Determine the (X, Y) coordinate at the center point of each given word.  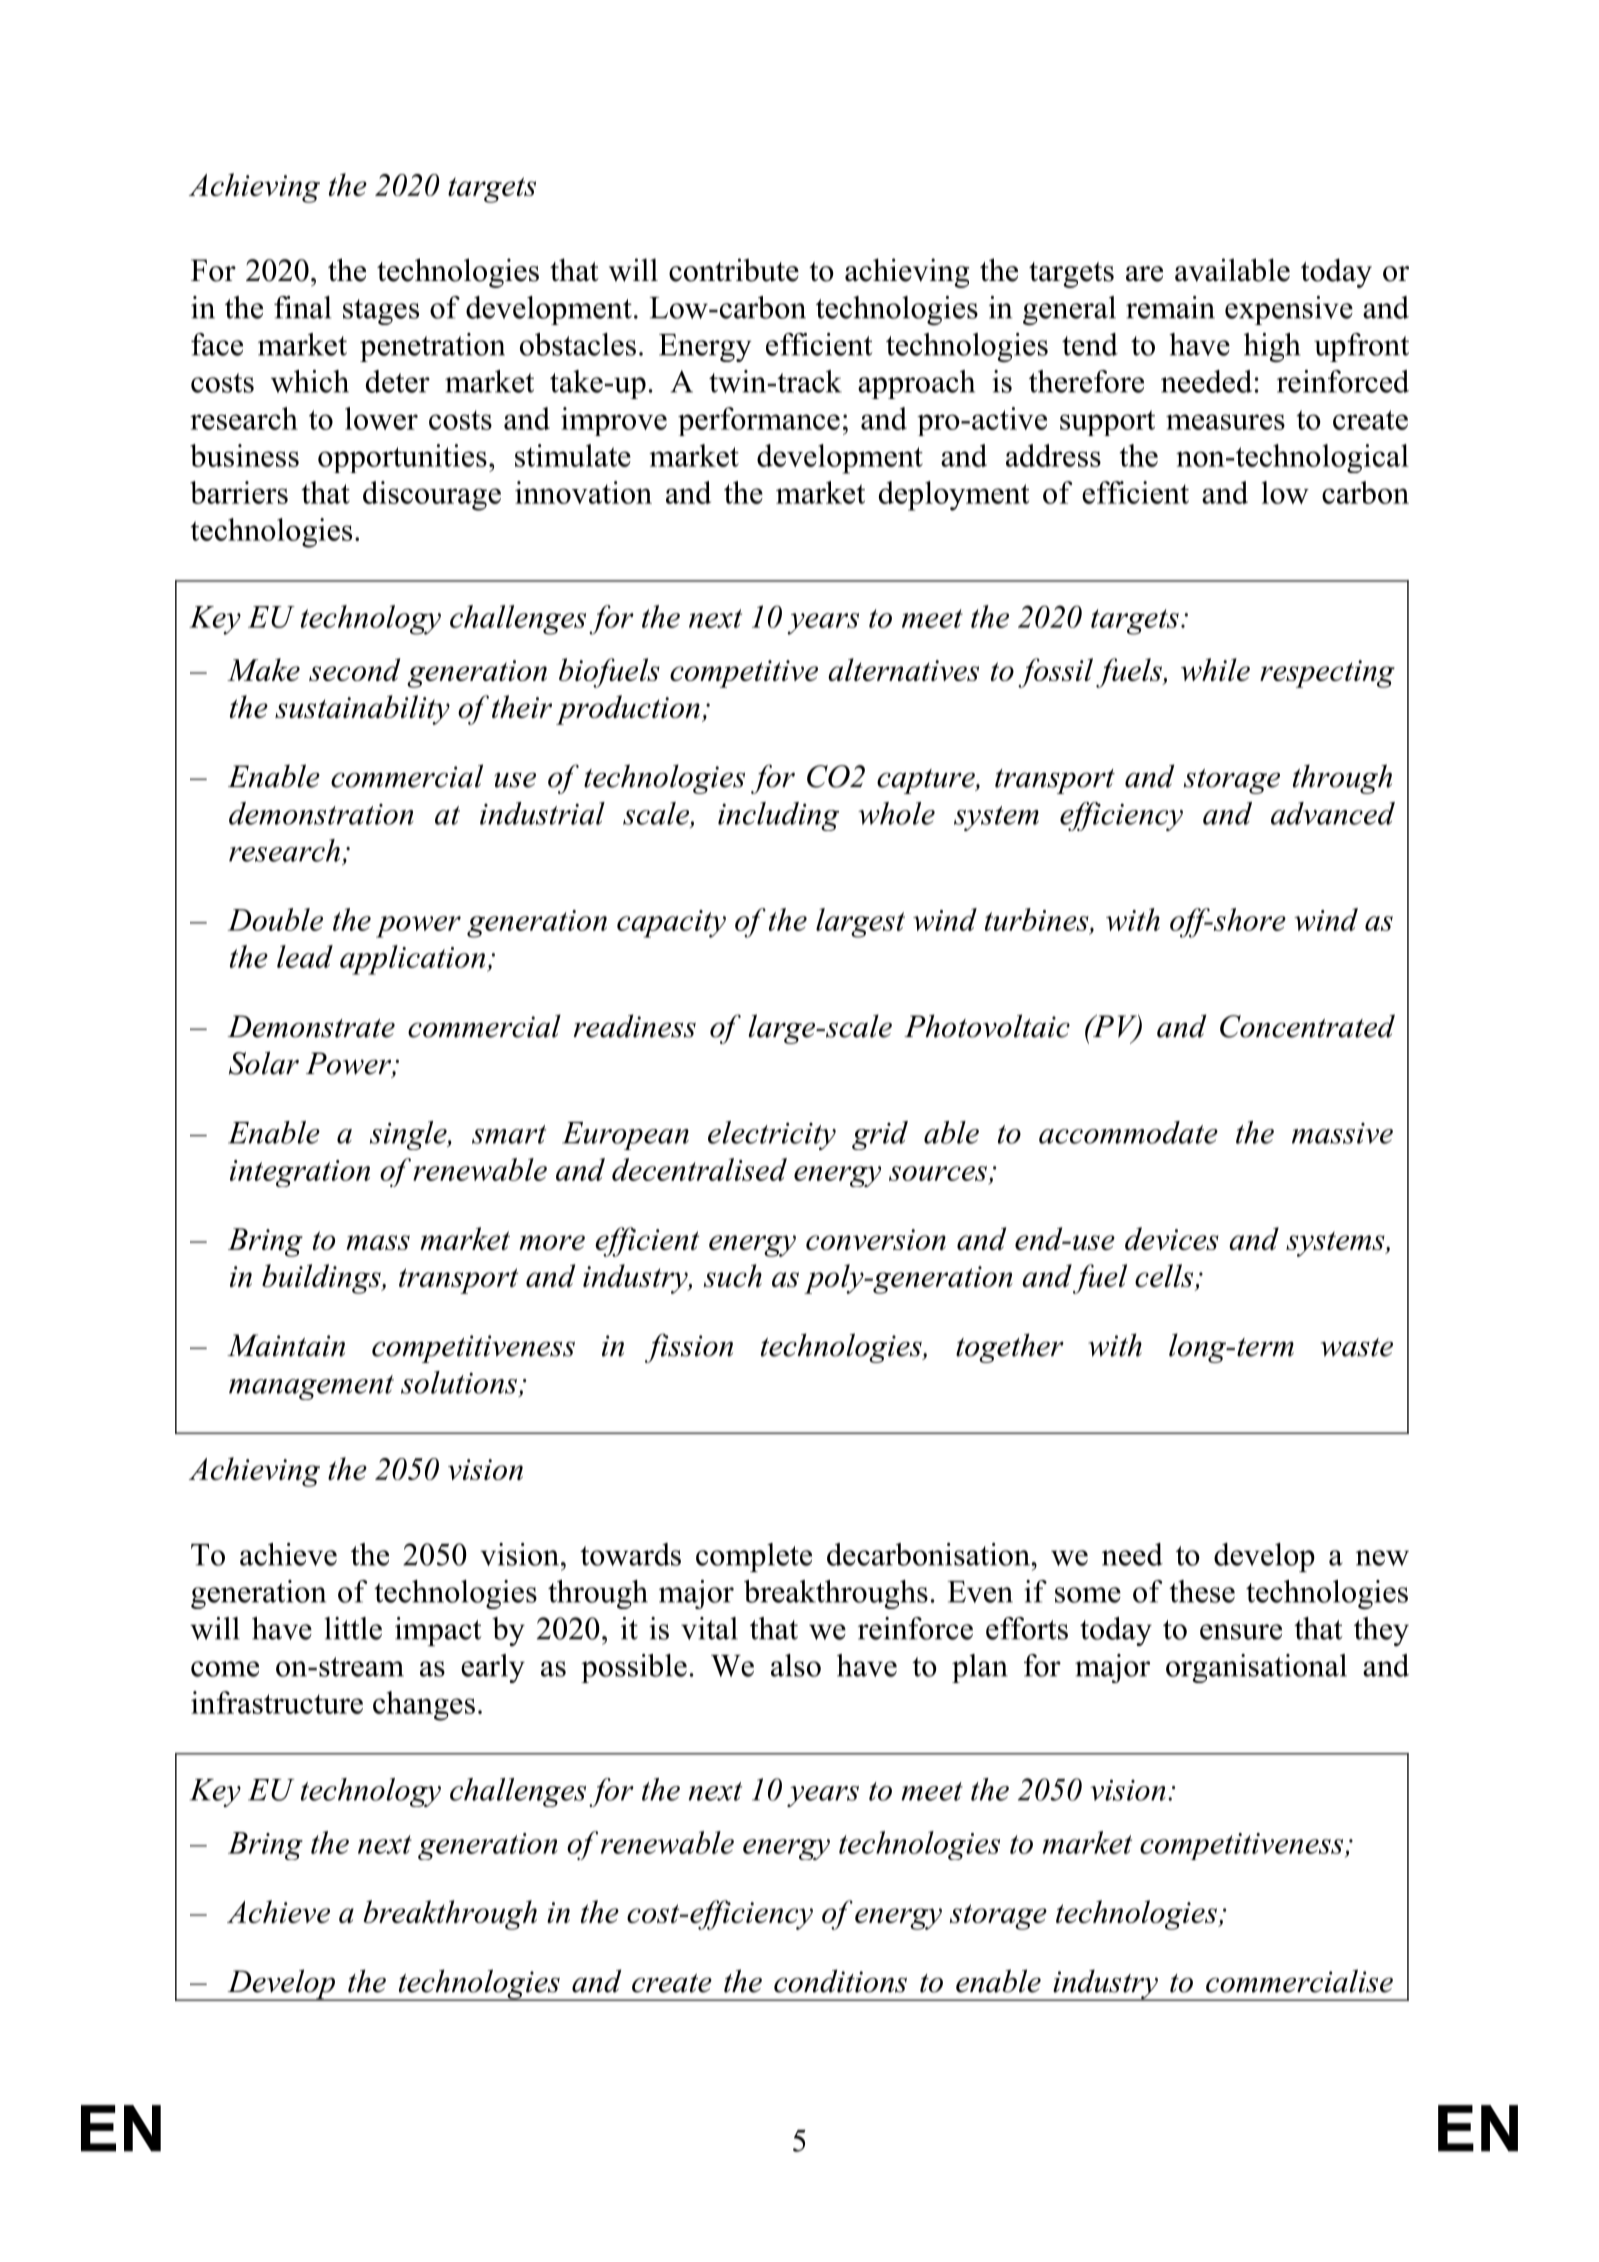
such (733, 1275)
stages (381, 312)
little (353, 1628)
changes (424, 1706)
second (355, 669)
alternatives (903, 669)
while (1215, 669)
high (1272, 347)
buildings (322, 1279)
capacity (671, 924)
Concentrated (1307, 1026)
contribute (734, 270)
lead (305, 956)
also (796, 1665)
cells (1165, 1277)
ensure (1241, 1632)
